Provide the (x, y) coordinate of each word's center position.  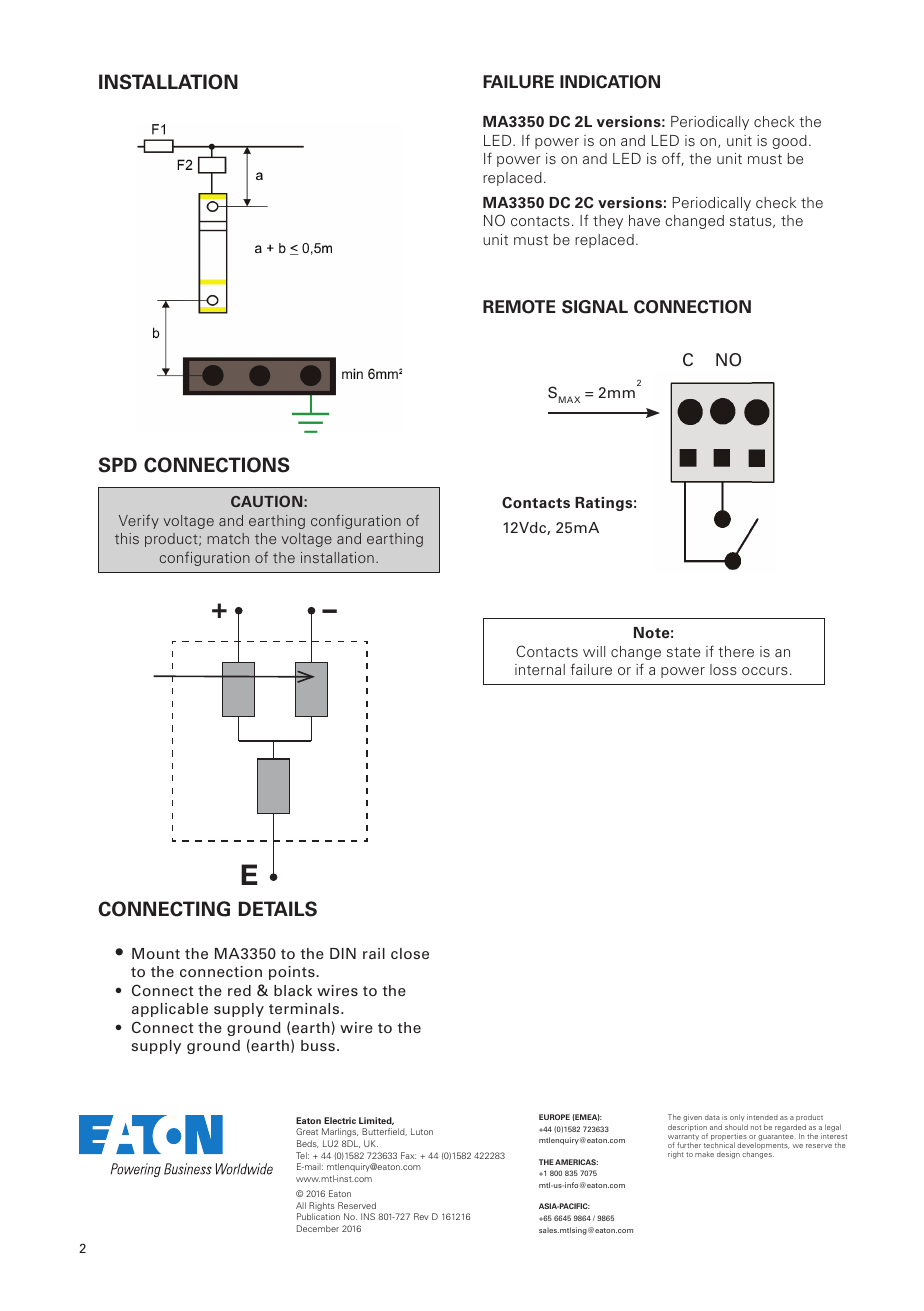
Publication (318, 1216)
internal (540, 669)
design (728, 1155)
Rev (421, 1216)
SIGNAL (595, 307)
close (410, 953)
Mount (156, 953)
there (736, 651)
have (644, 220)
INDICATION (610, 82)
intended (762, 1117)
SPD (118, 465)
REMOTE (519, 307)
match (228, 538)
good (789, 142)
